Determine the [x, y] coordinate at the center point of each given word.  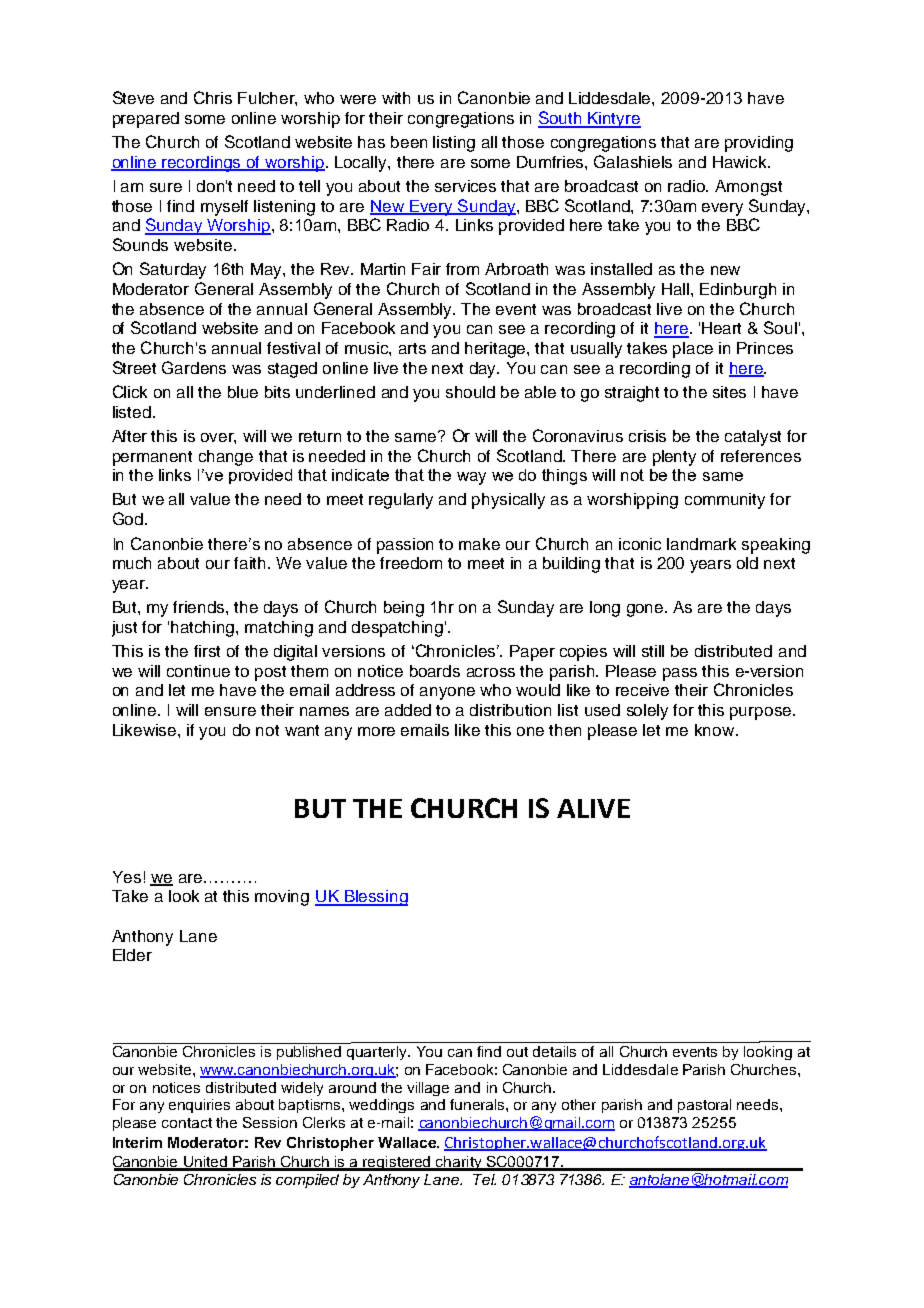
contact [187, 1123]
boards [435, 671]
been [409, 142]
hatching [204, 629]
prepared [146, 120]
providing [759, 144]
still [653, 651]
